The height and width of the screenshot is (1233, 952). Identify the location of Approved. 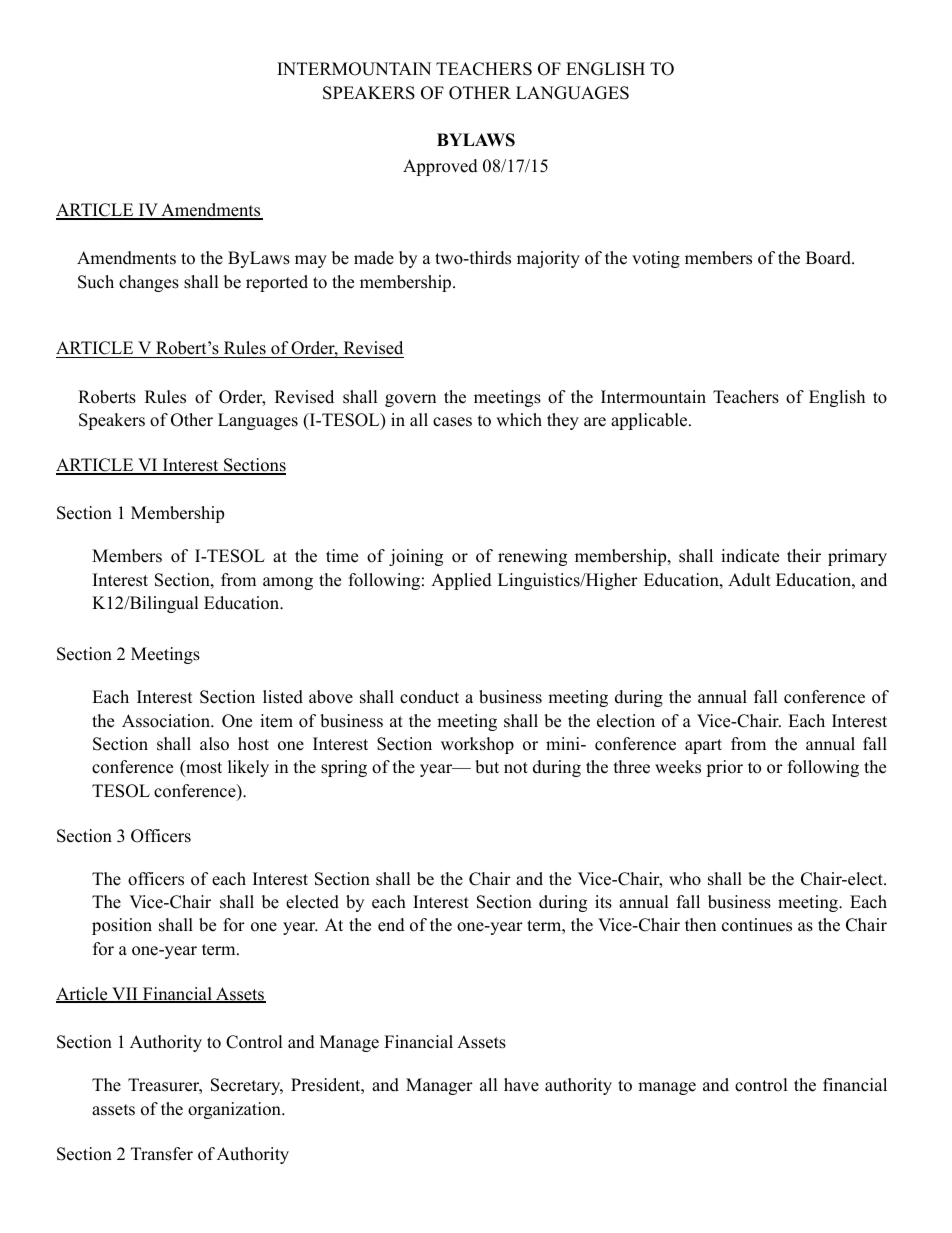
(440, 167).
